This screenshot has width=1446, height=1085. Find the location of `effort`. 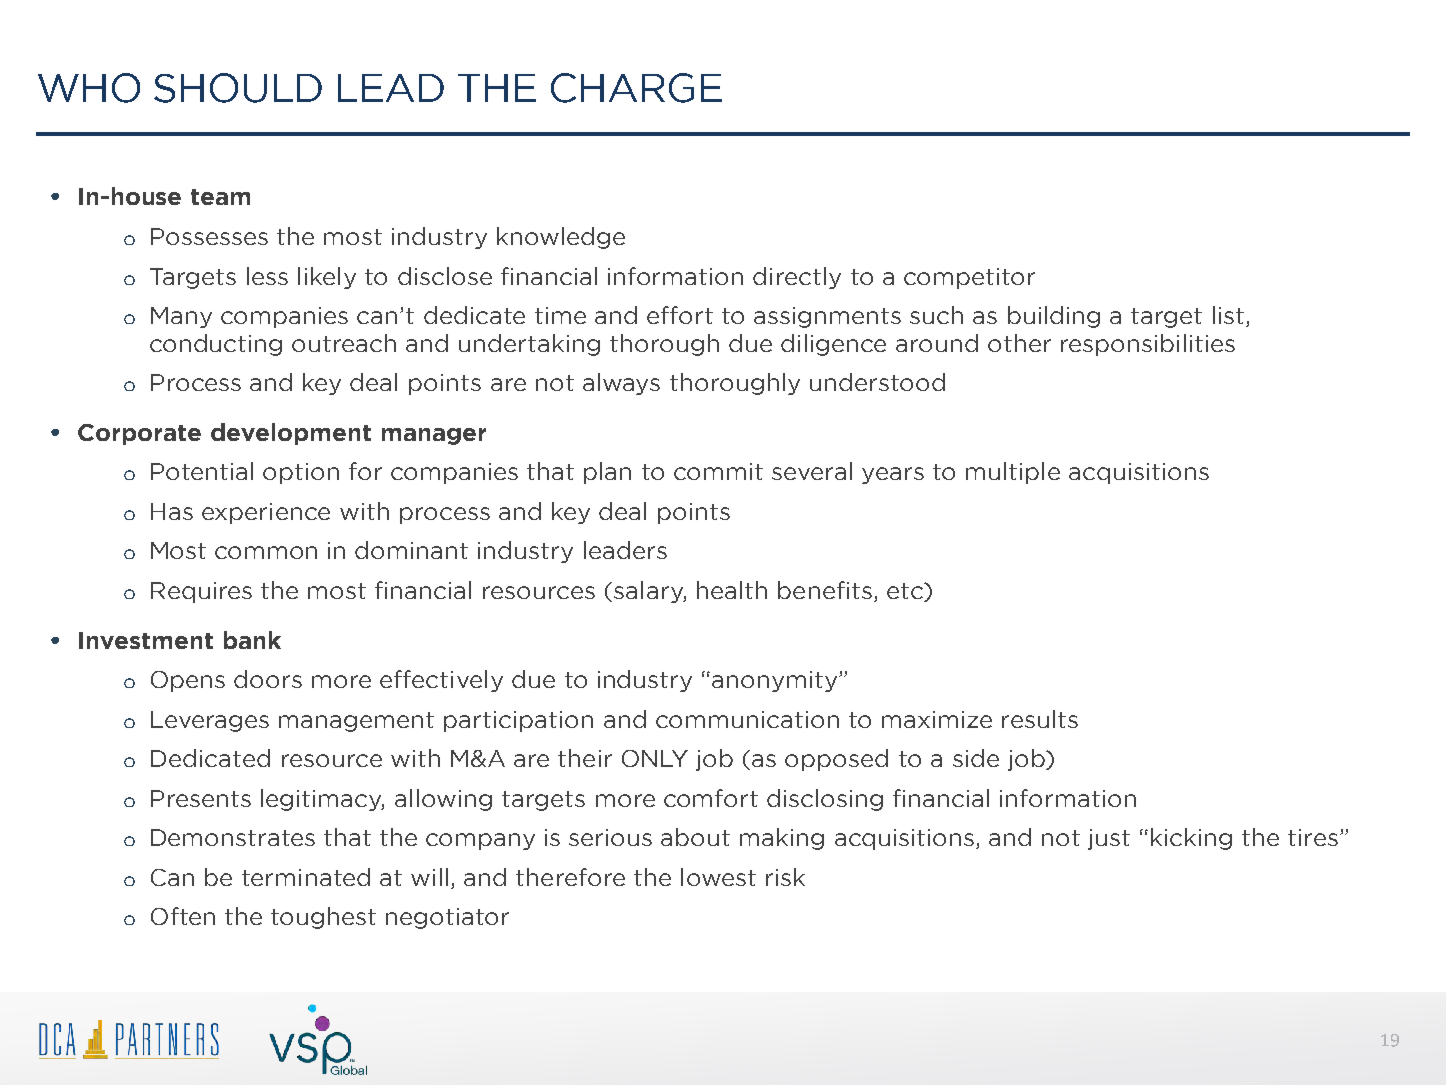

effort is located at coordinates (680, 315).
